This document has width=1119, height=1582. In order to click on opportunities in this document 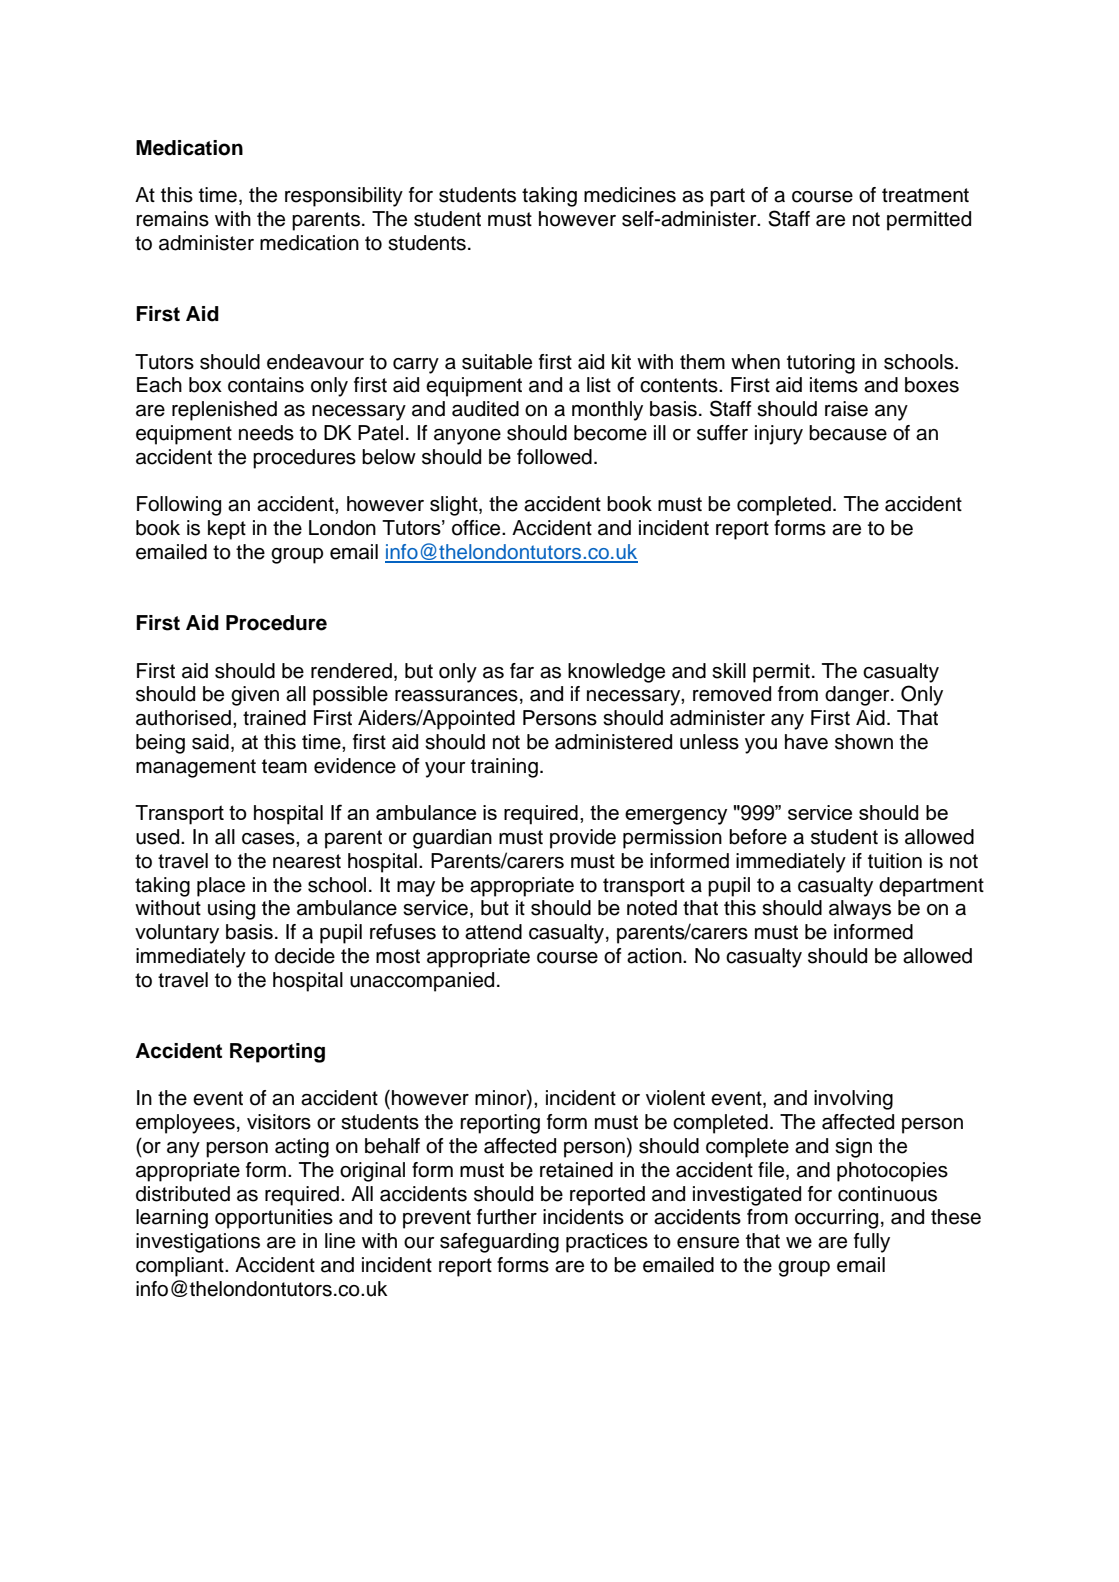, I will do `click(274, 1219)`.
